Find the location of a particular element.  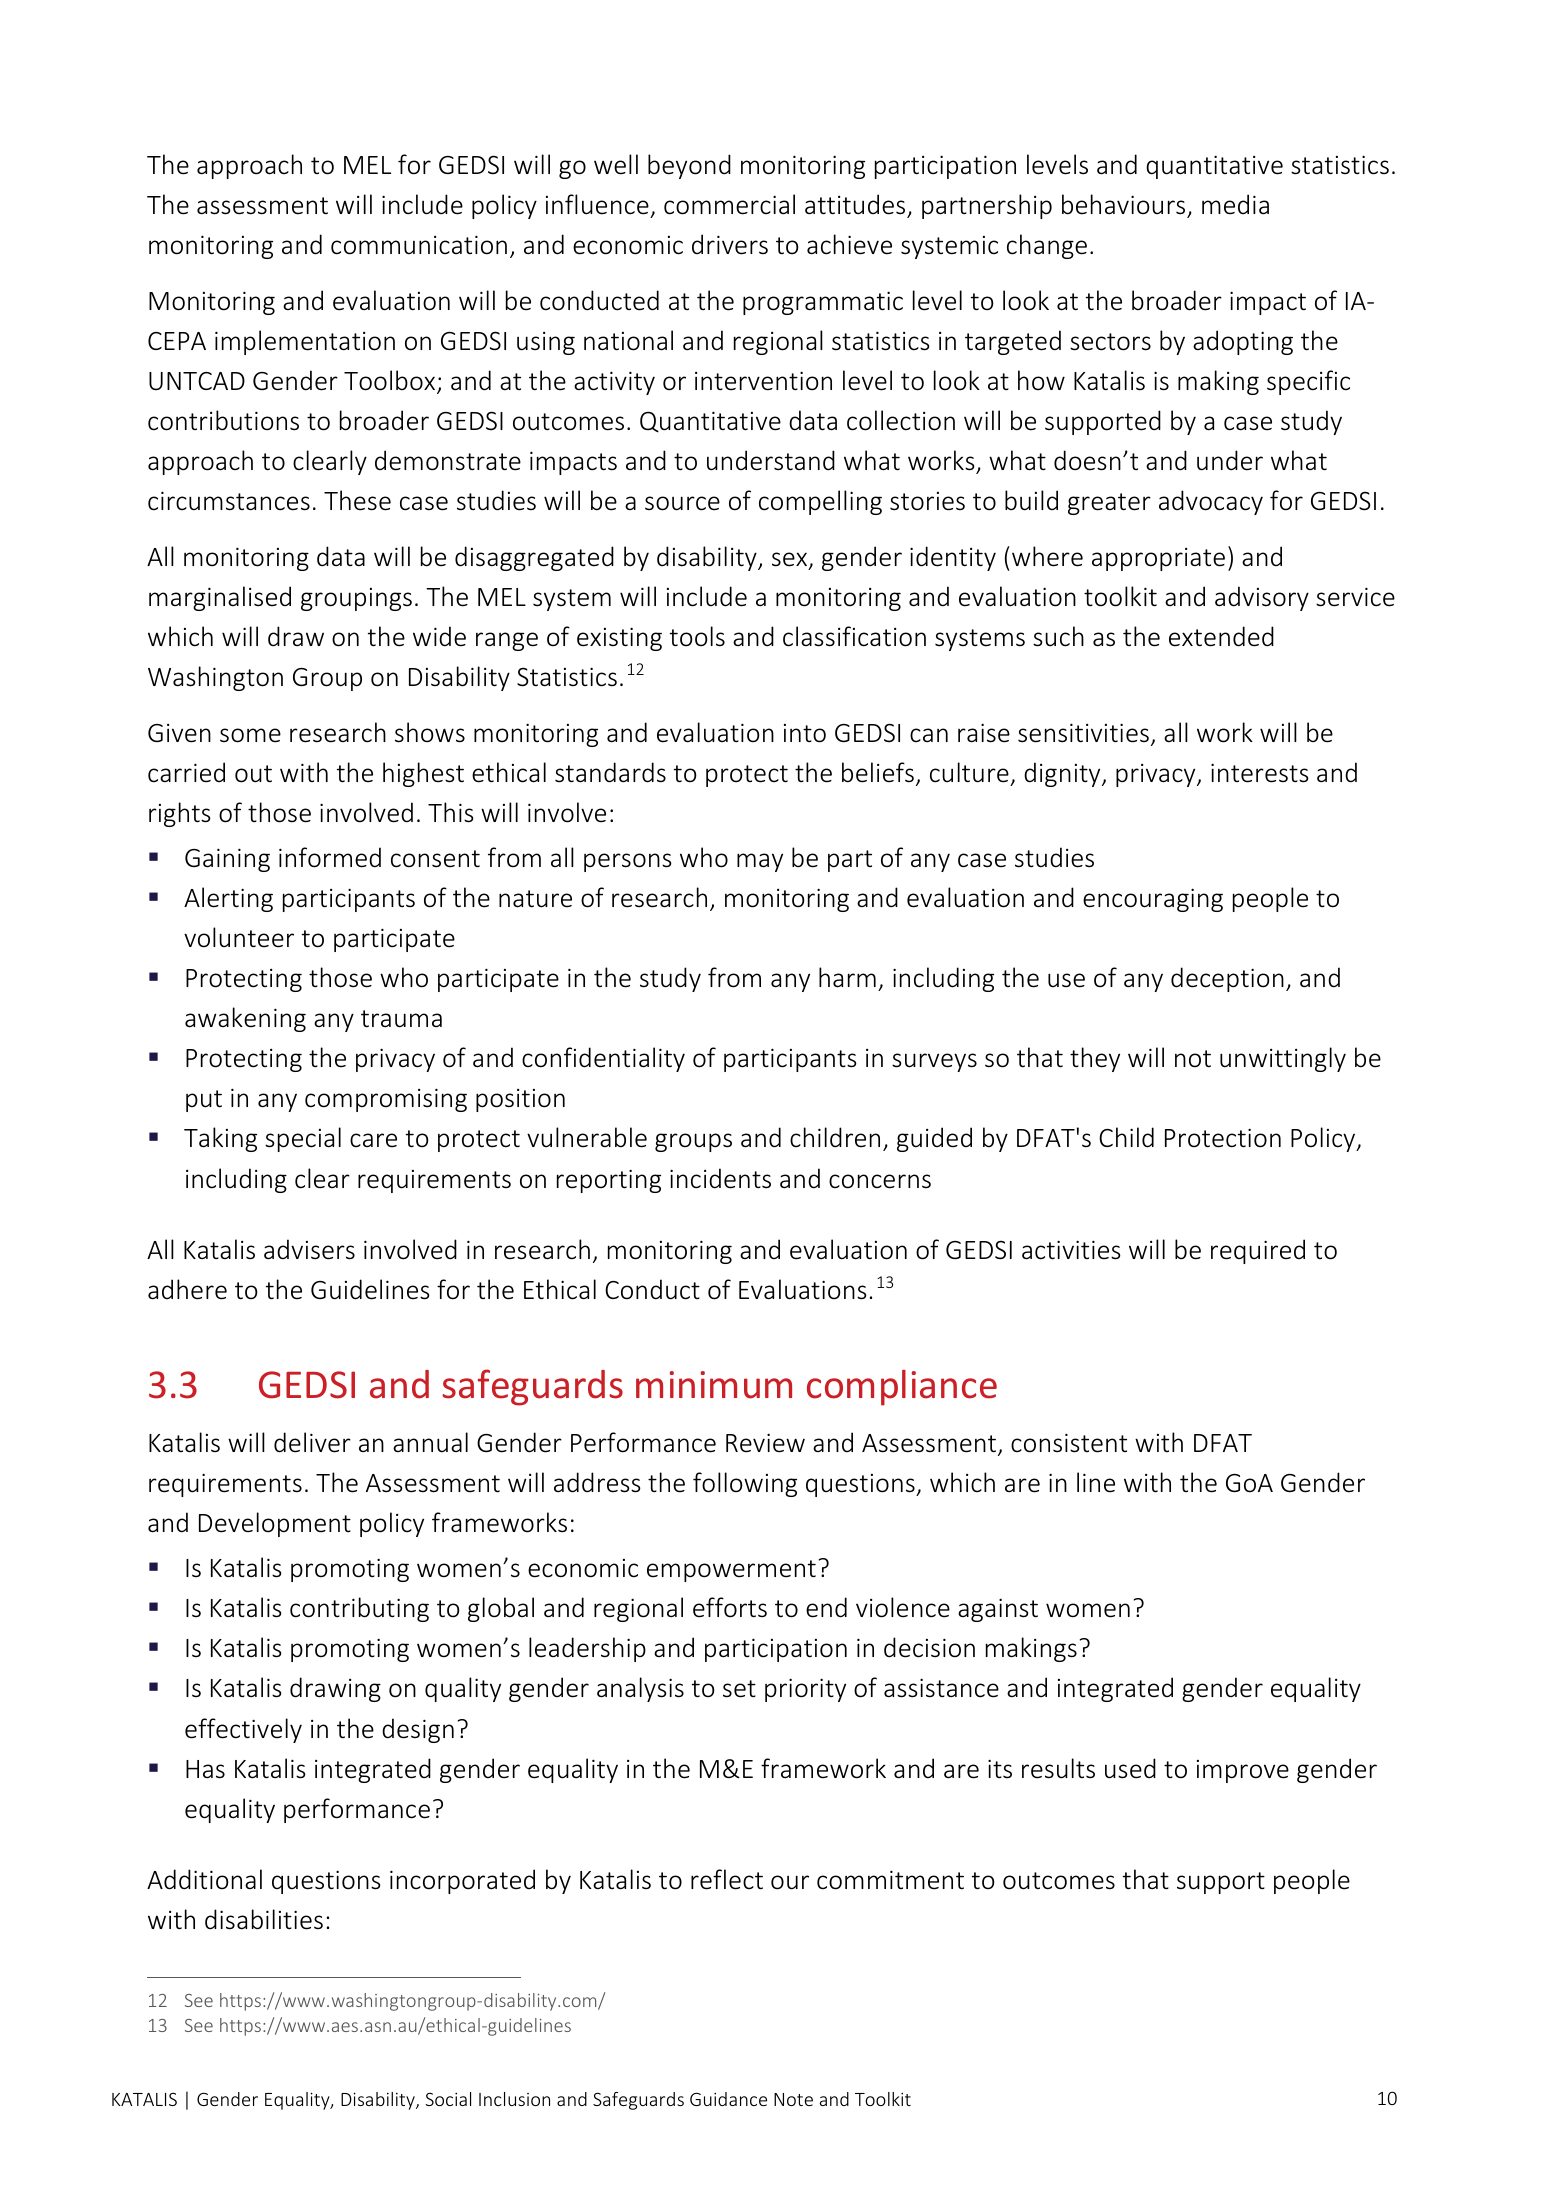

may is located at coordinates (760, 862).
